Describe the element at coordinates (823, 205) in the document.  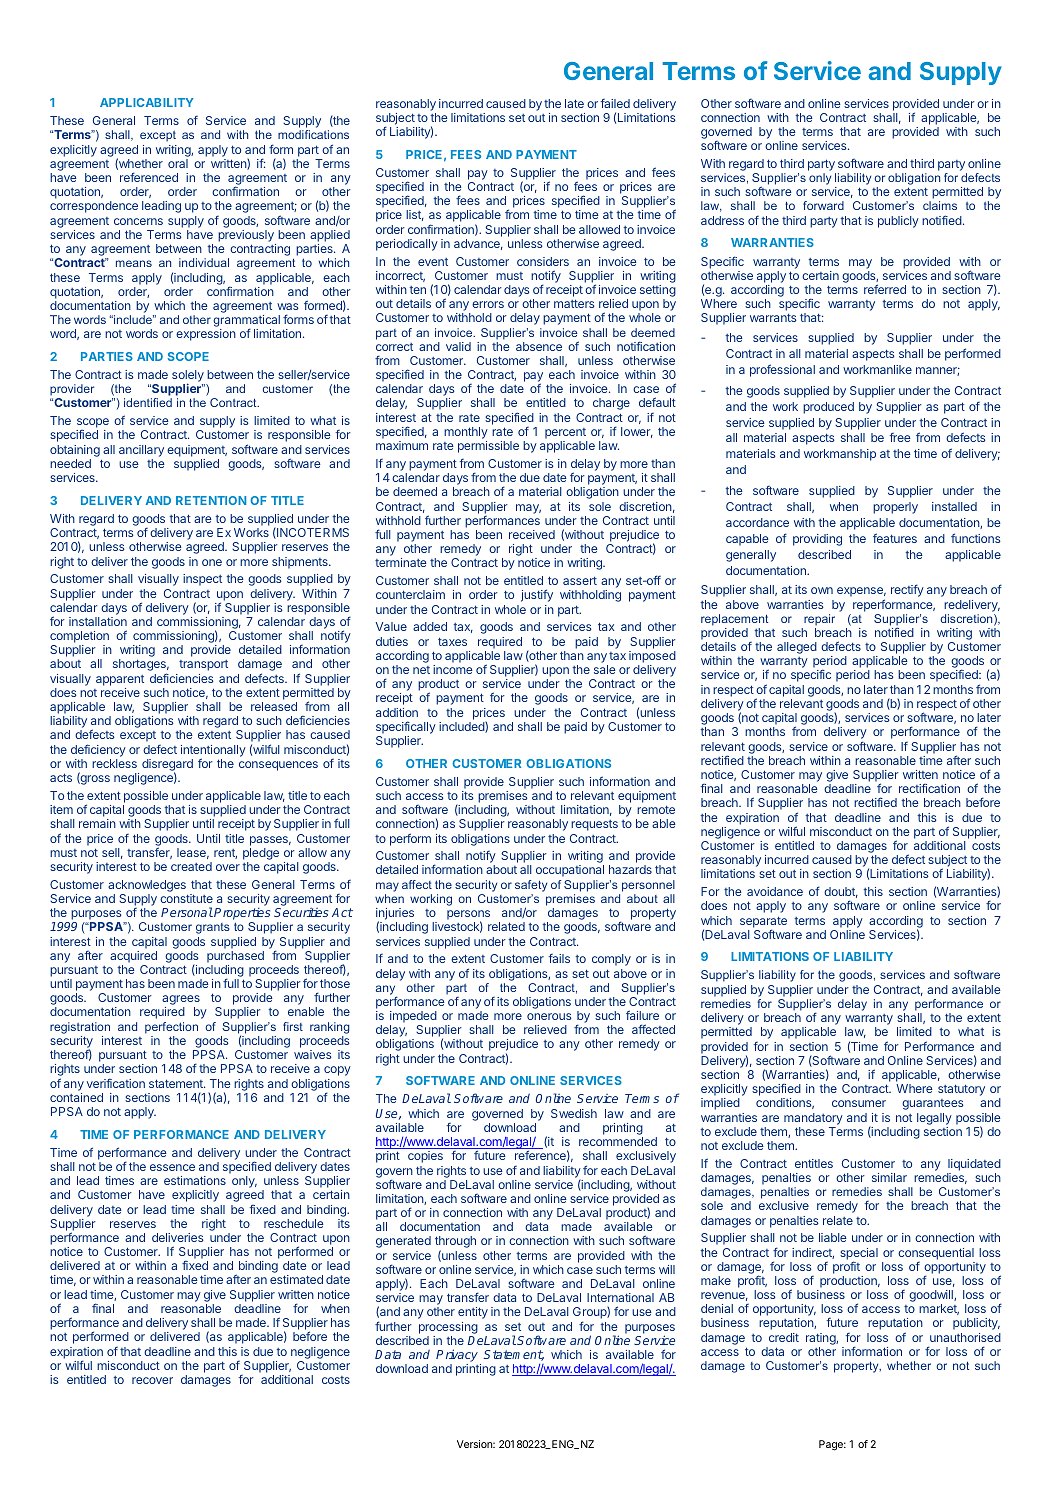
I see `forward` at that location.
